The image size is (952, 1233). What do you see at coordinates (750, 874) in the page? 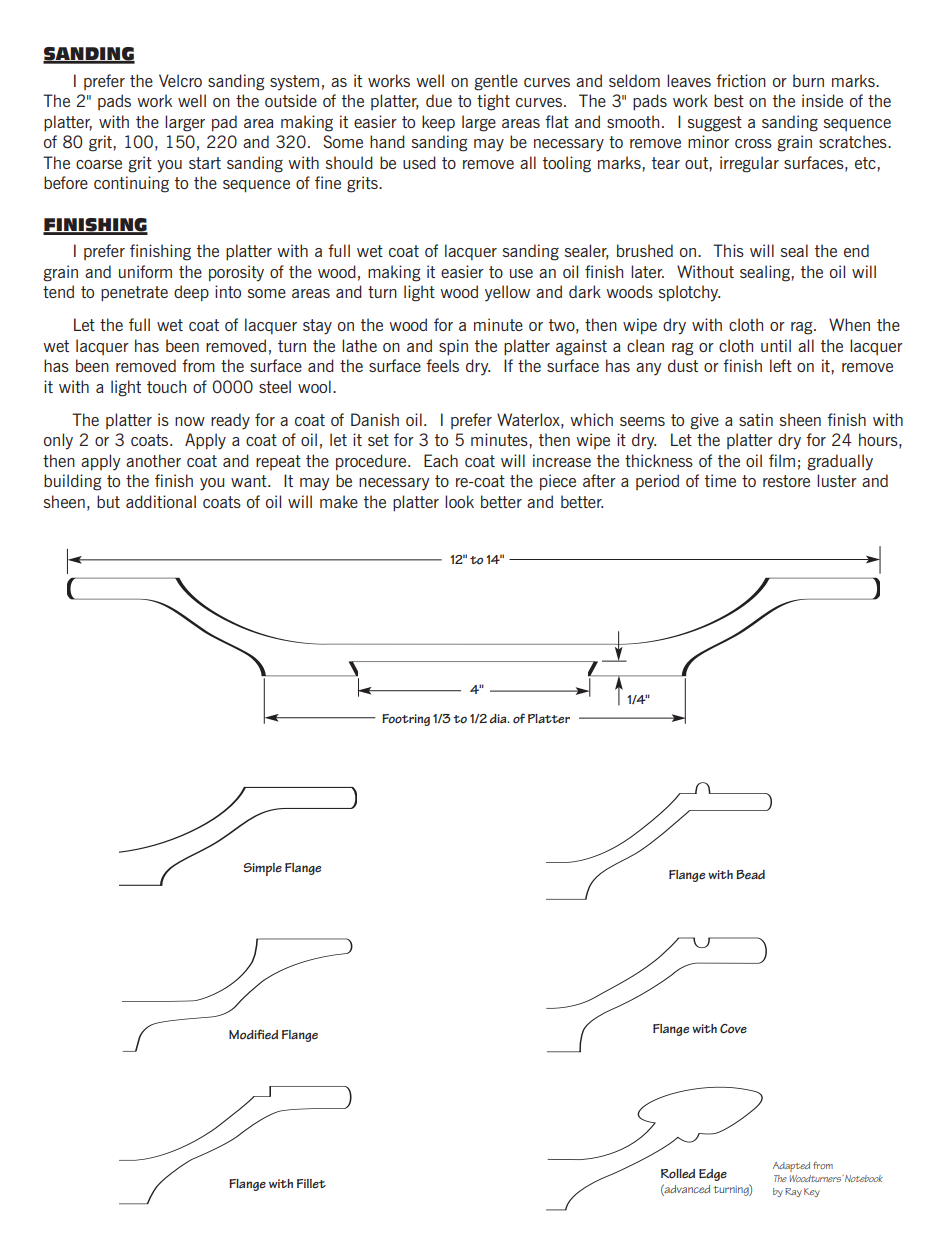
I see `Bead` at bounding box center [750, 874].
